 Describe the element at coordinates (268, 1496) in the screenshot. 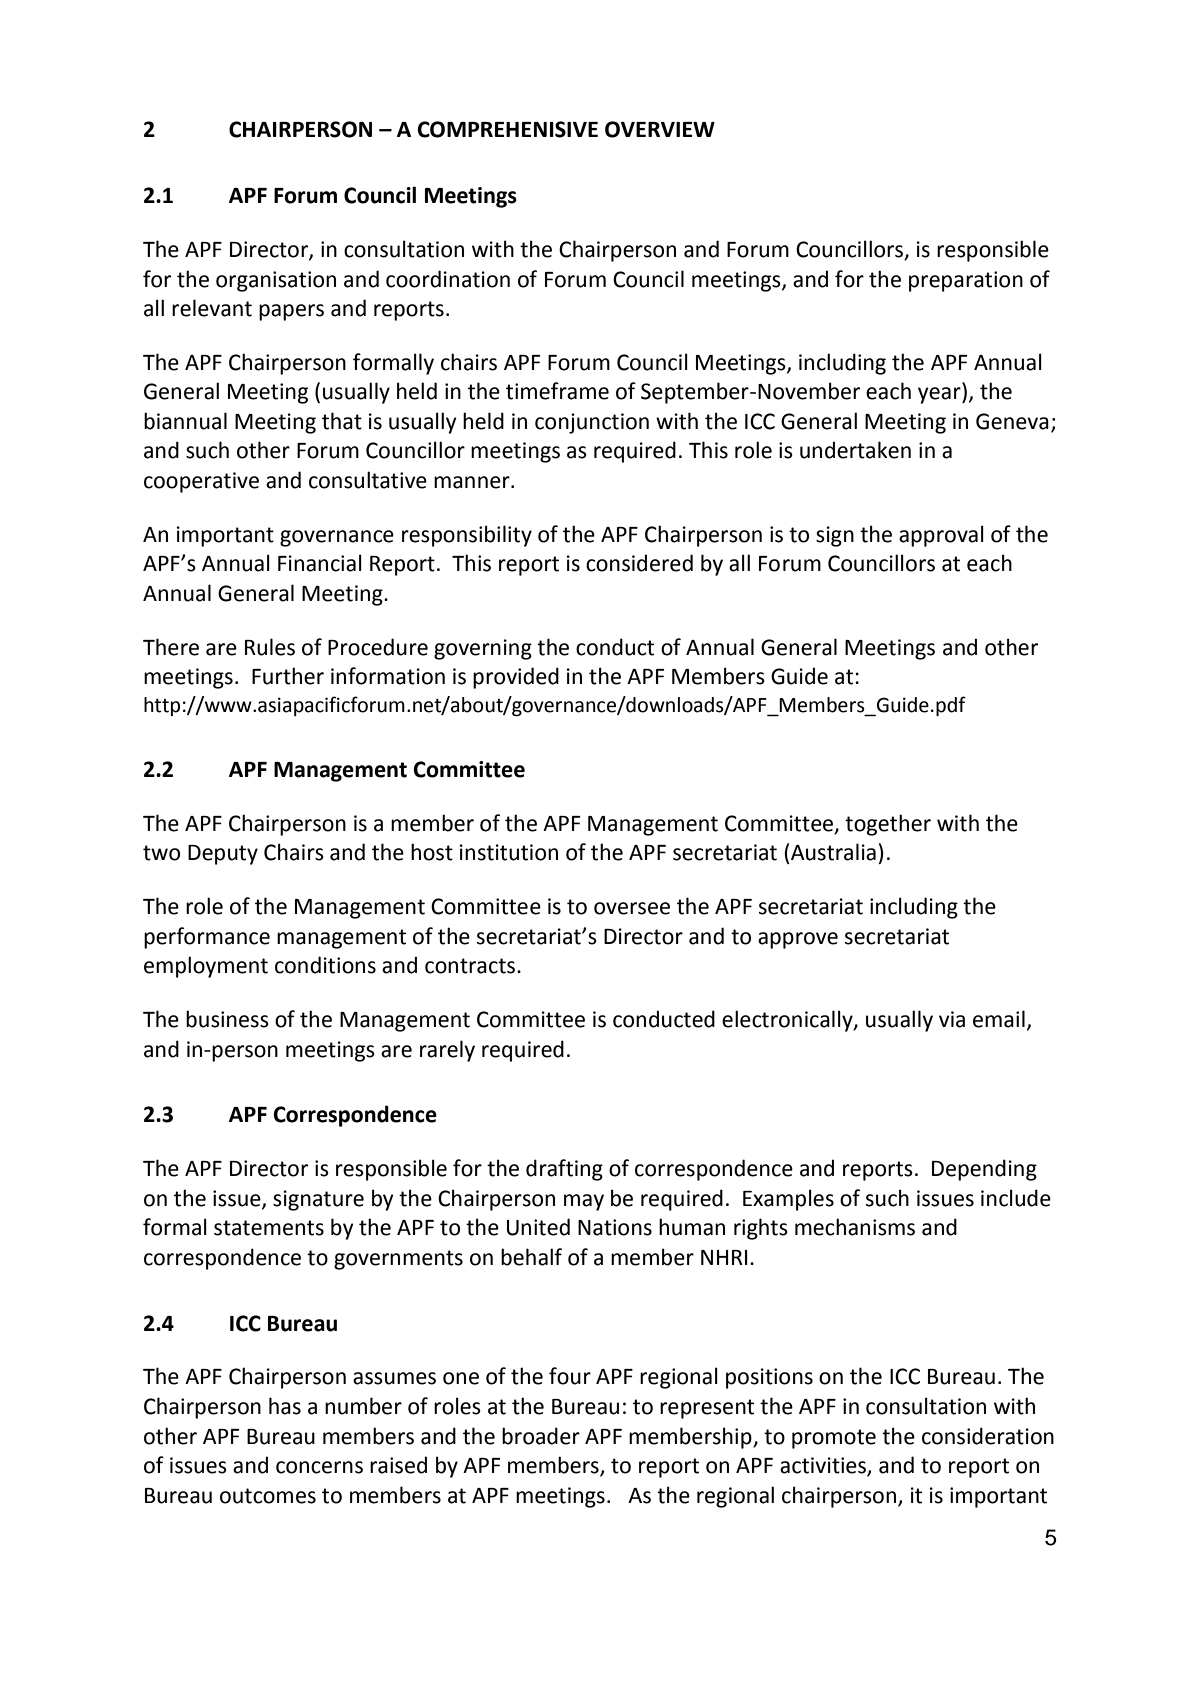

I see `outcomes` at that location.
